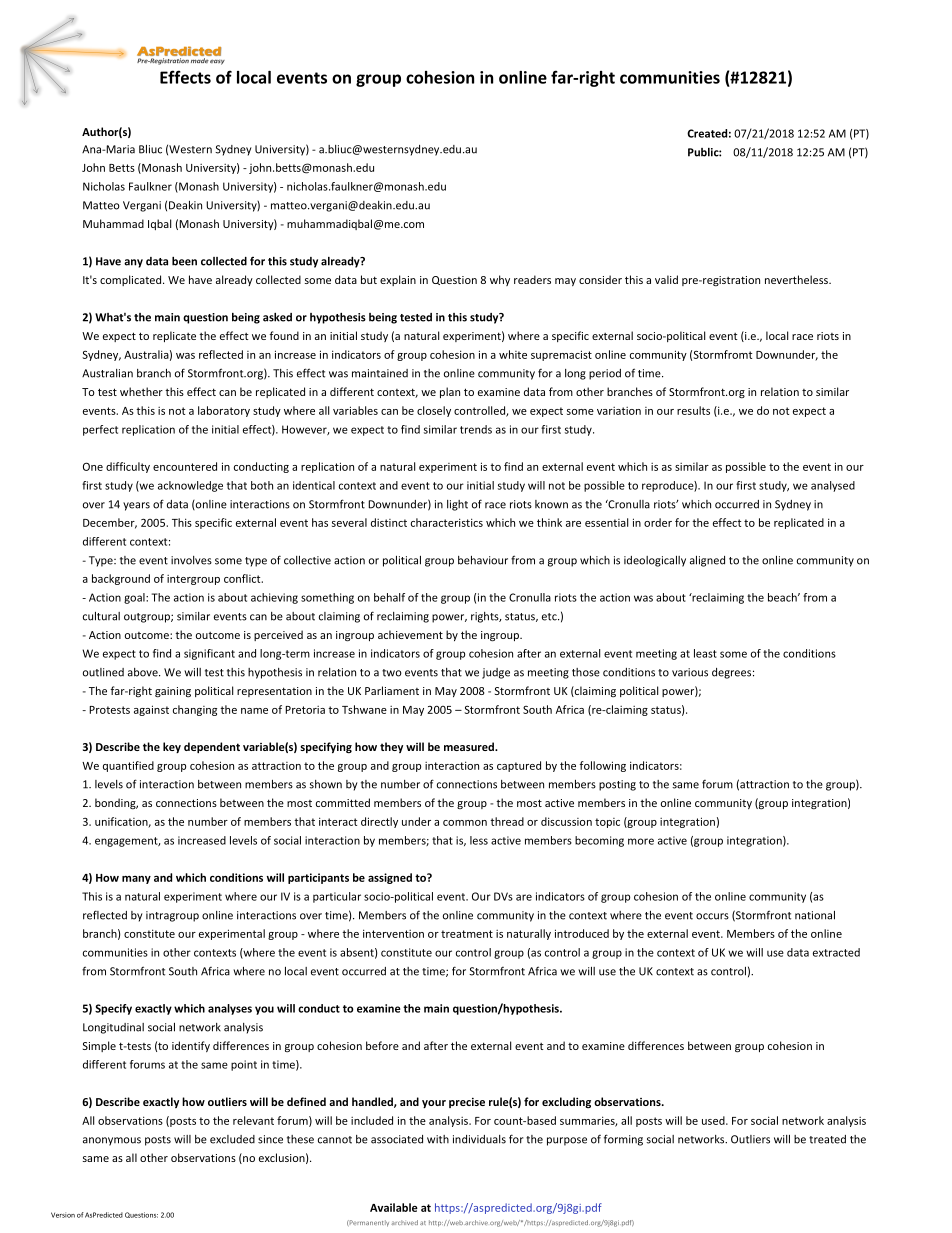  I want to click on years, so click(136, 506).
